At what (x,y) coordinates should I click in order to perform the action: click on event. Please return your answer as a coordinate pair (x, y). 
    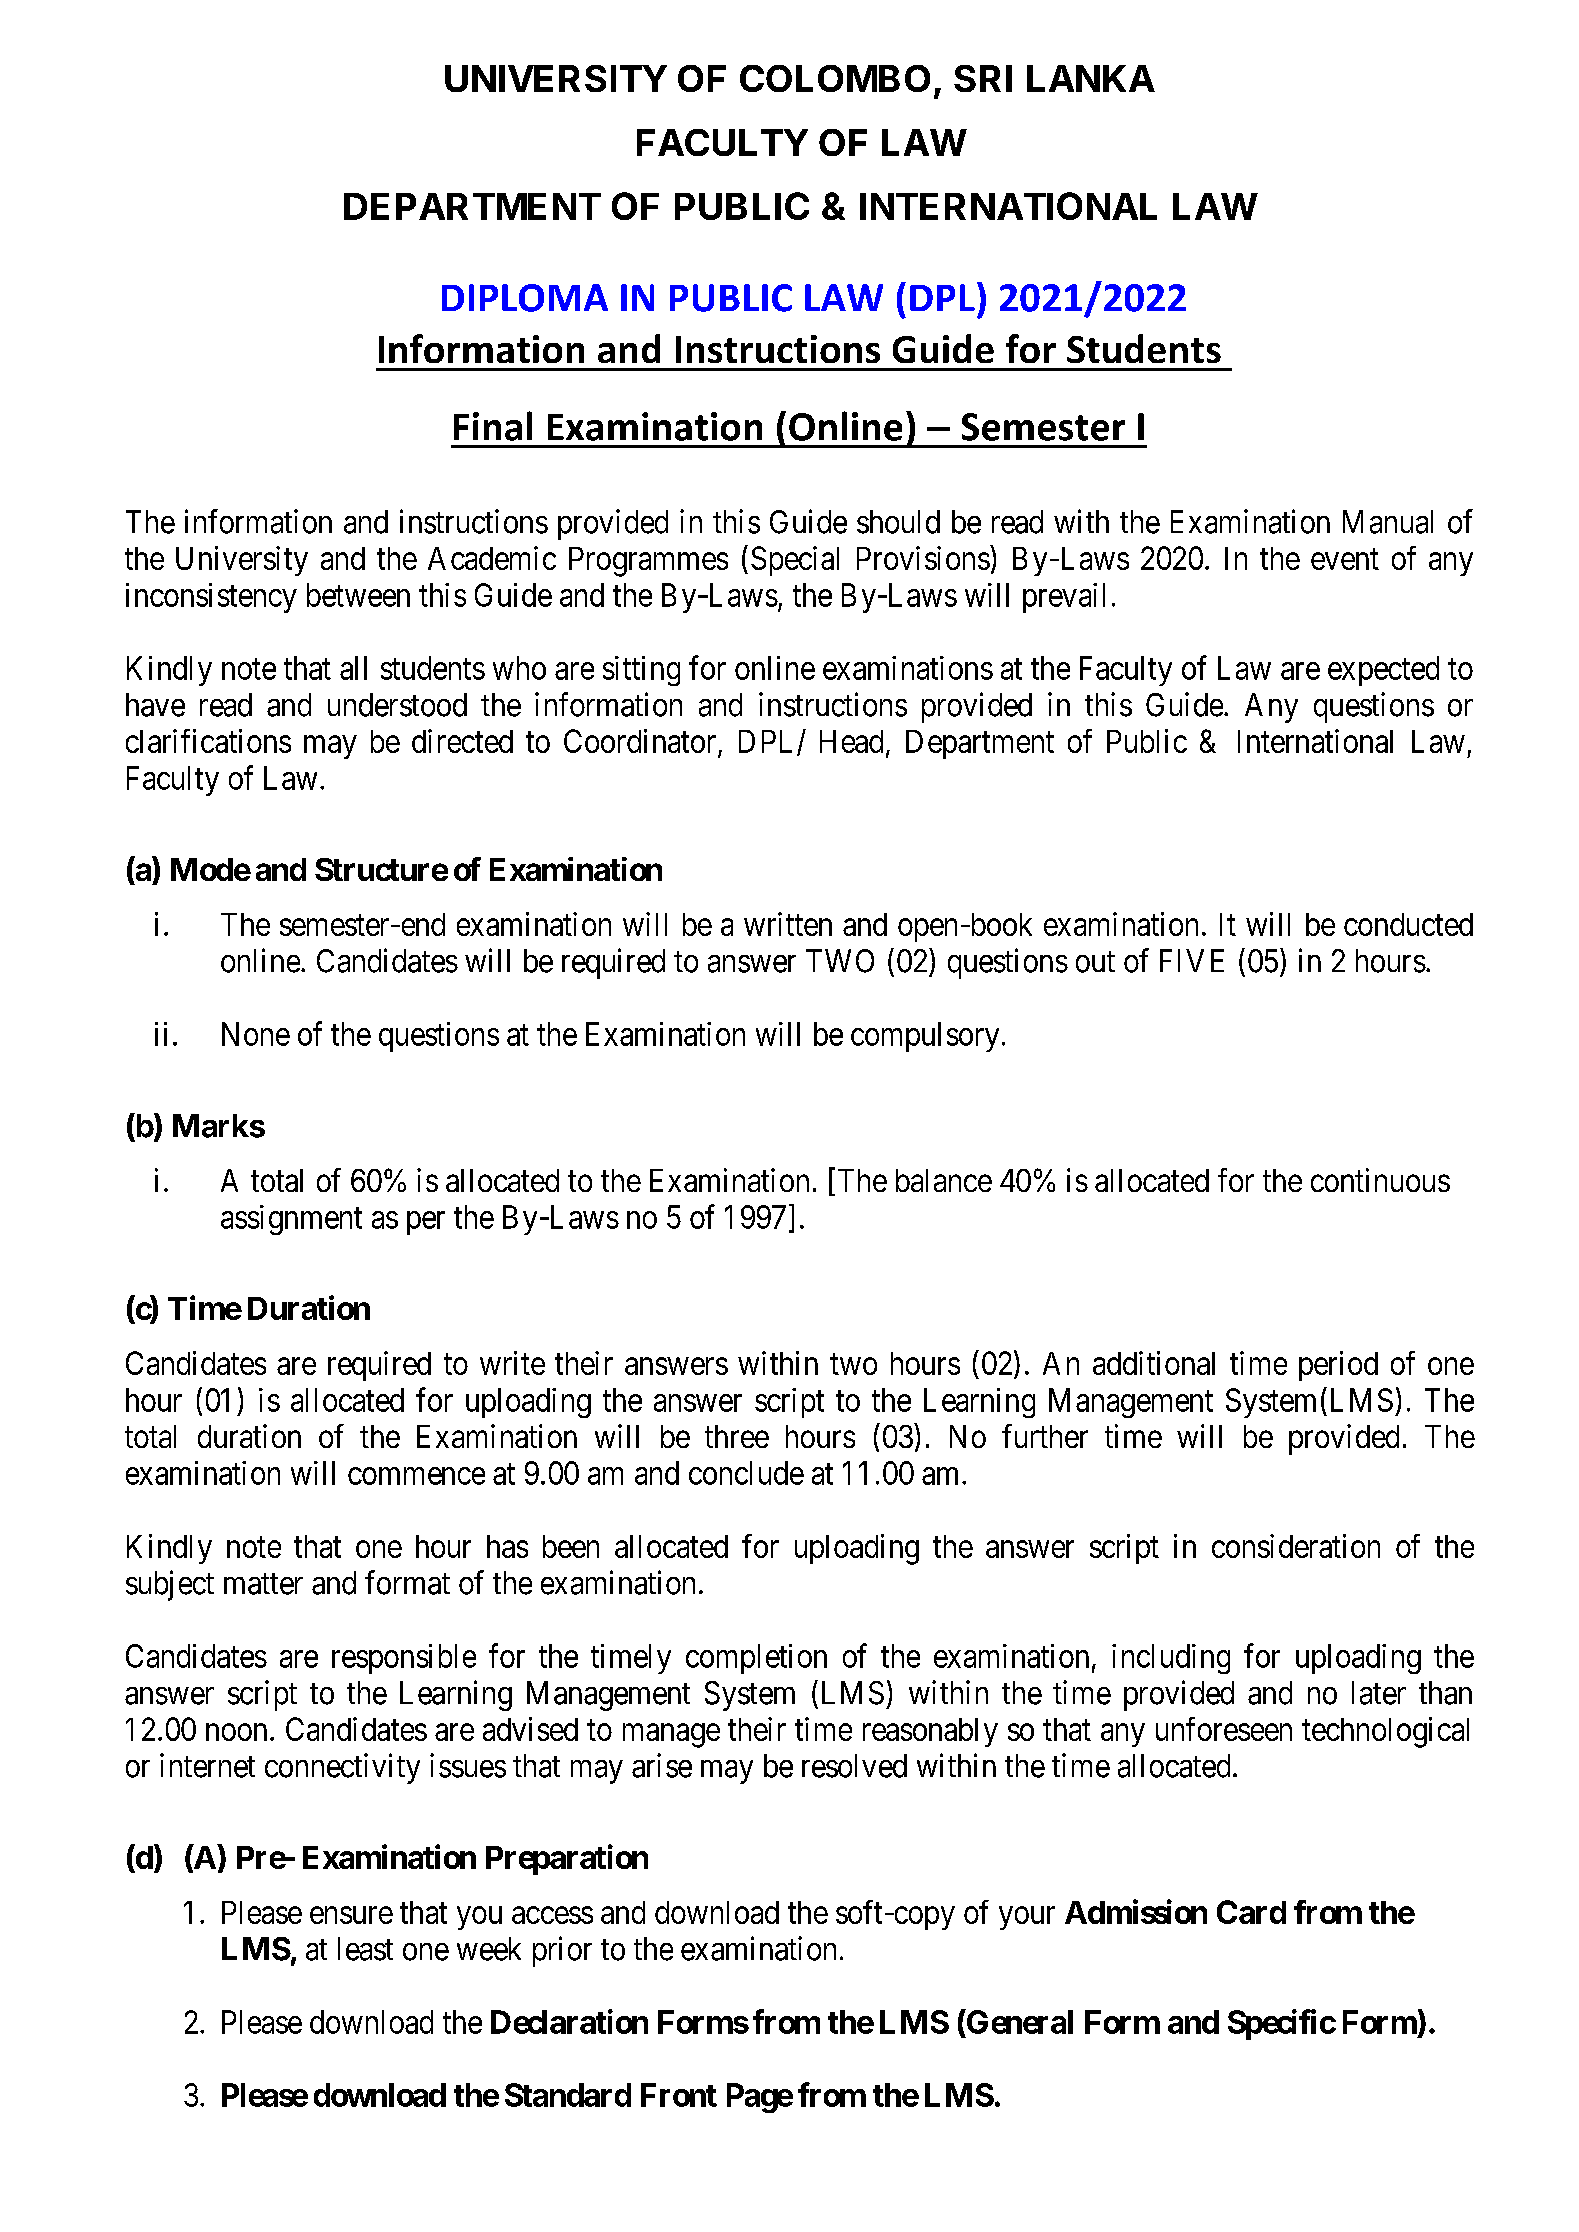
    Looking at the image, I should click on (1345, 559).
